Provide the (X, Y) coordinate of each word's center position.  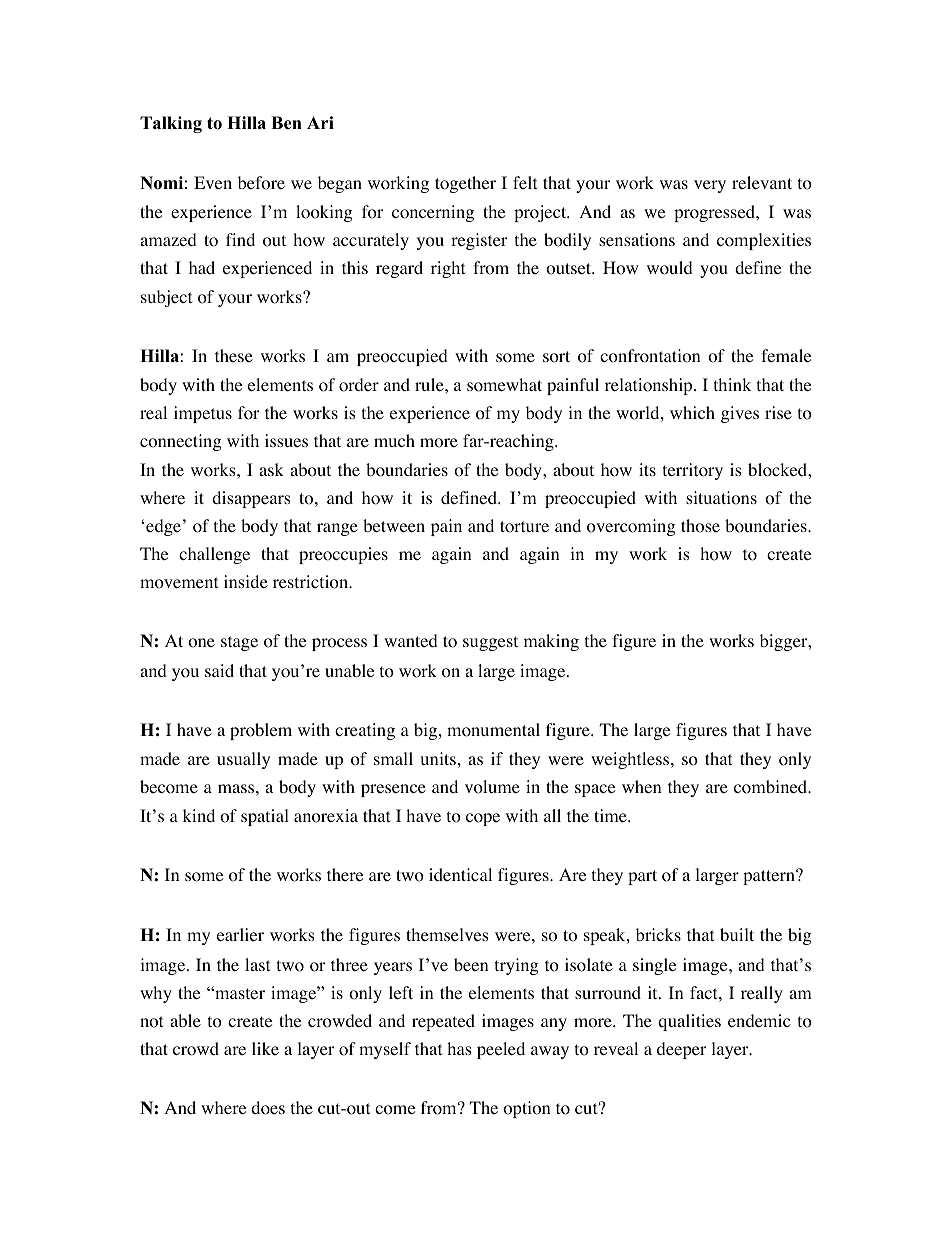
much (394, 440)
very (710, 186)
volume (492, 787)
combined (772, 787)
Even (213, 182)
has (459, 1048)
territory (693, 471)
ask (271, 469)
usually (243, 760)
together (465, 184)
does (268, 1108)
